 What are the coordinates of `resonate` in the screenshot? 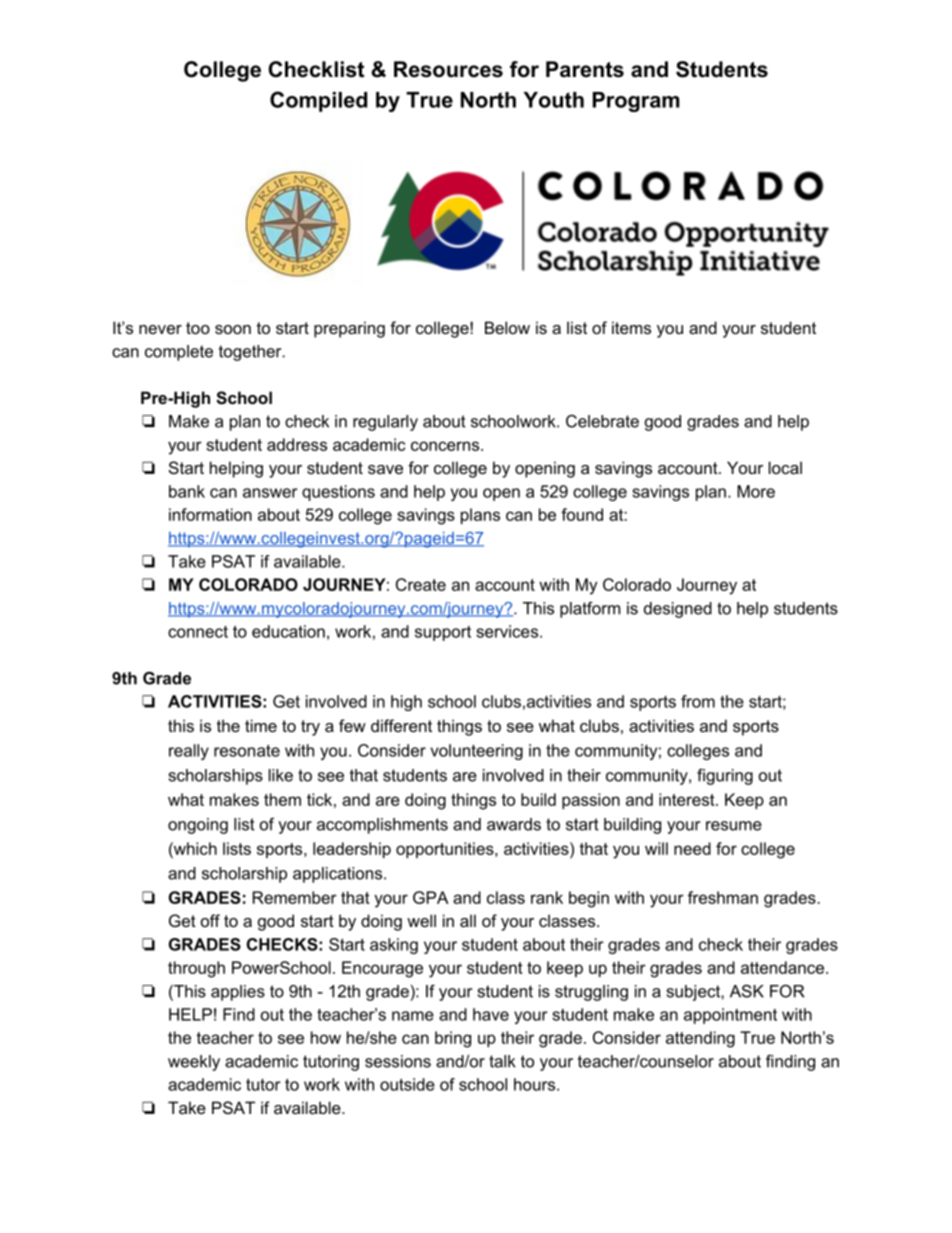 It's located at (247, 750).
